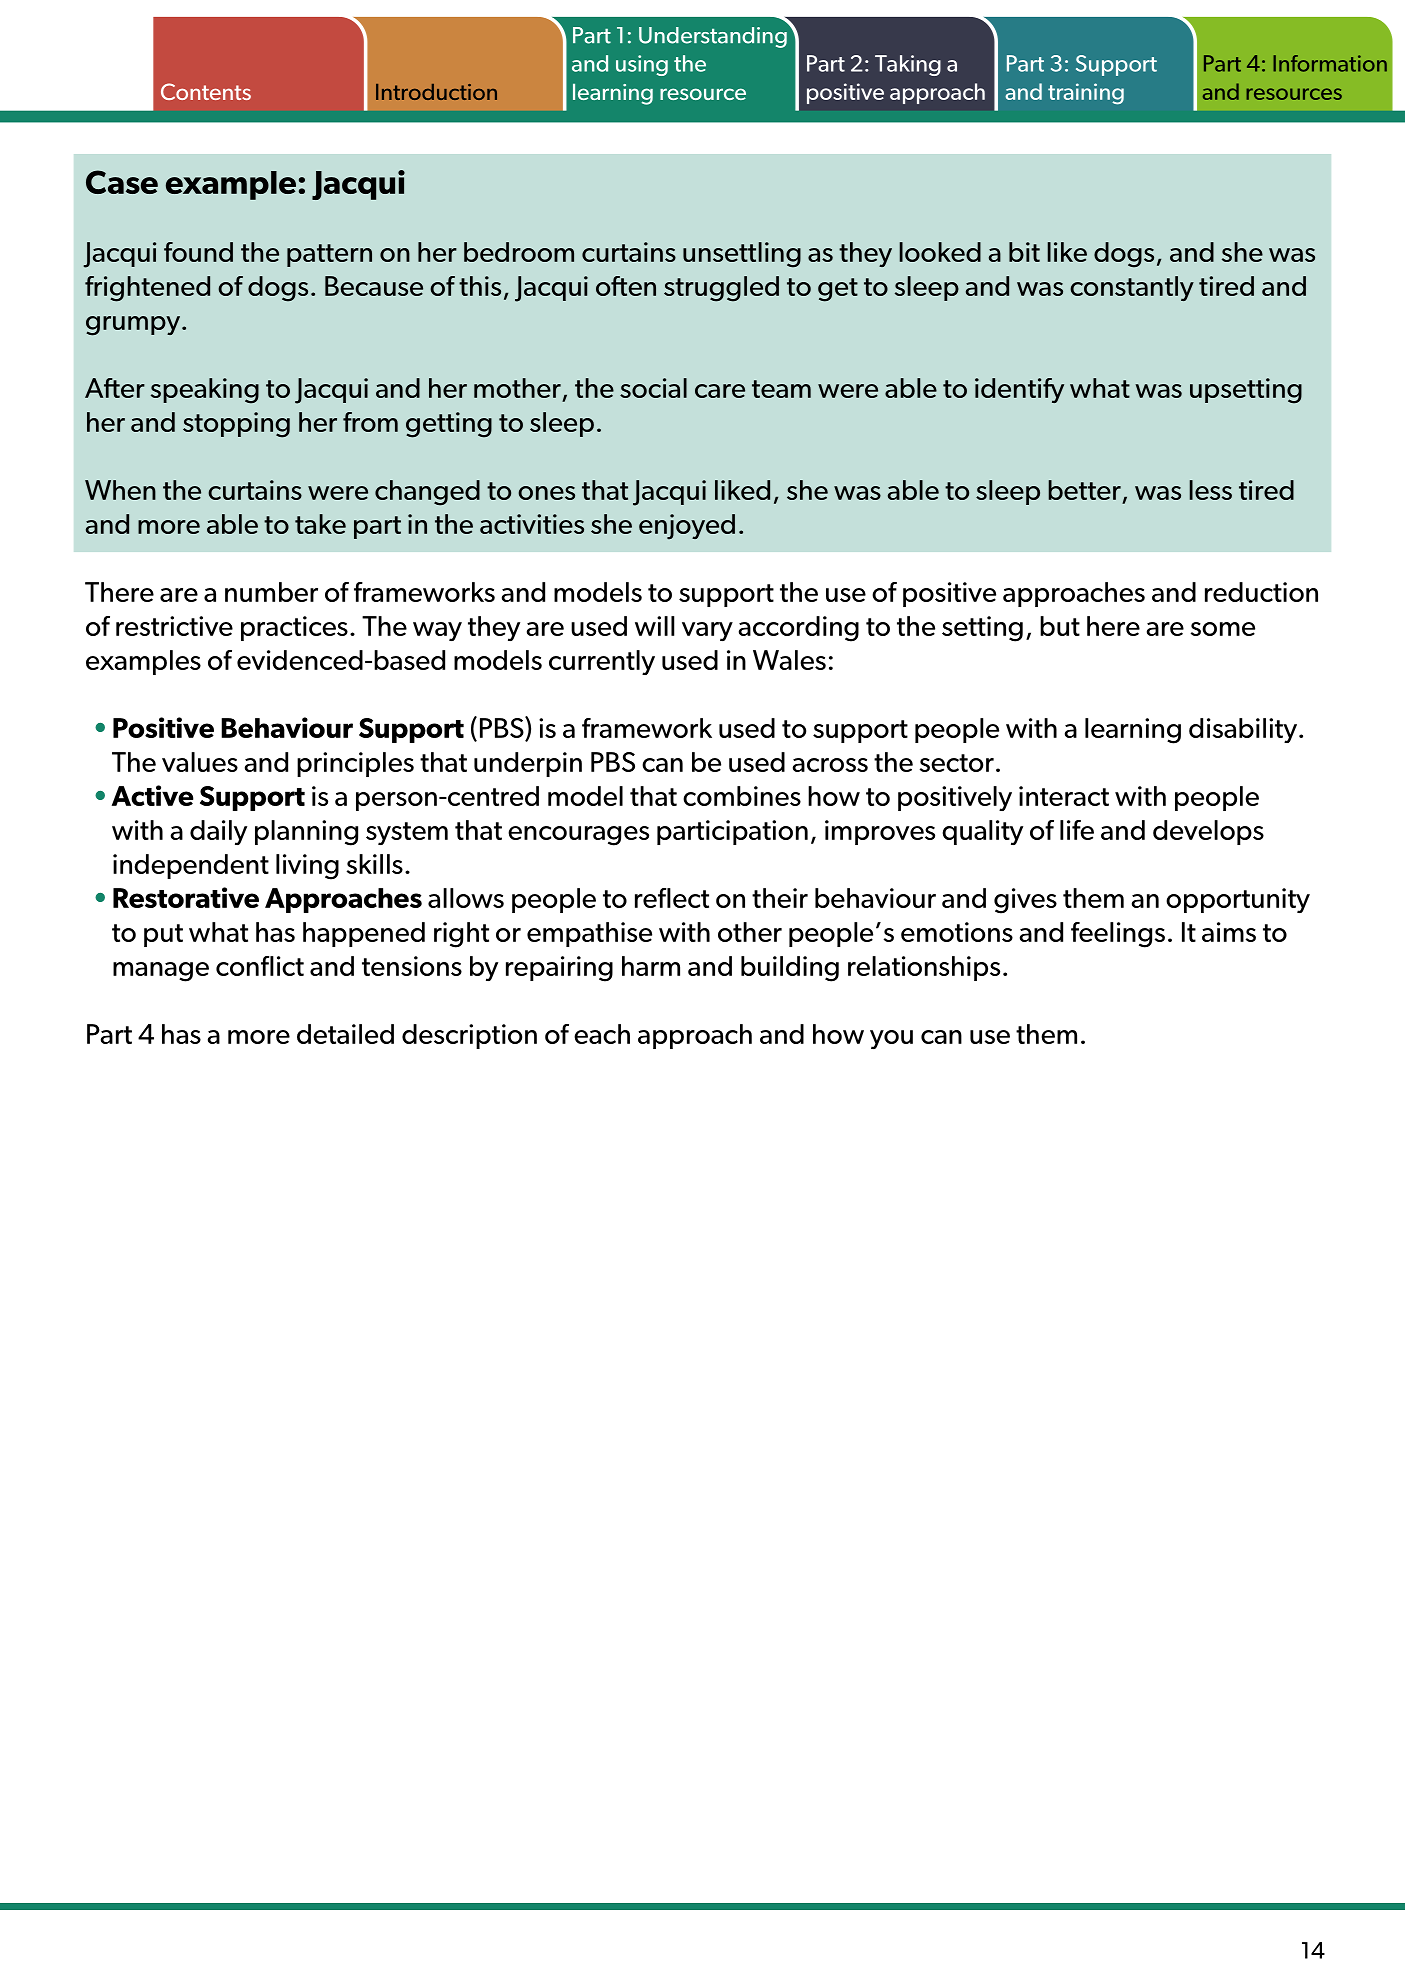 Image resolution: width=1405 pixels, height=1988 pixels. Describe the element at coordinates (714, 36) in the image. I see `Understanding` at that location.
